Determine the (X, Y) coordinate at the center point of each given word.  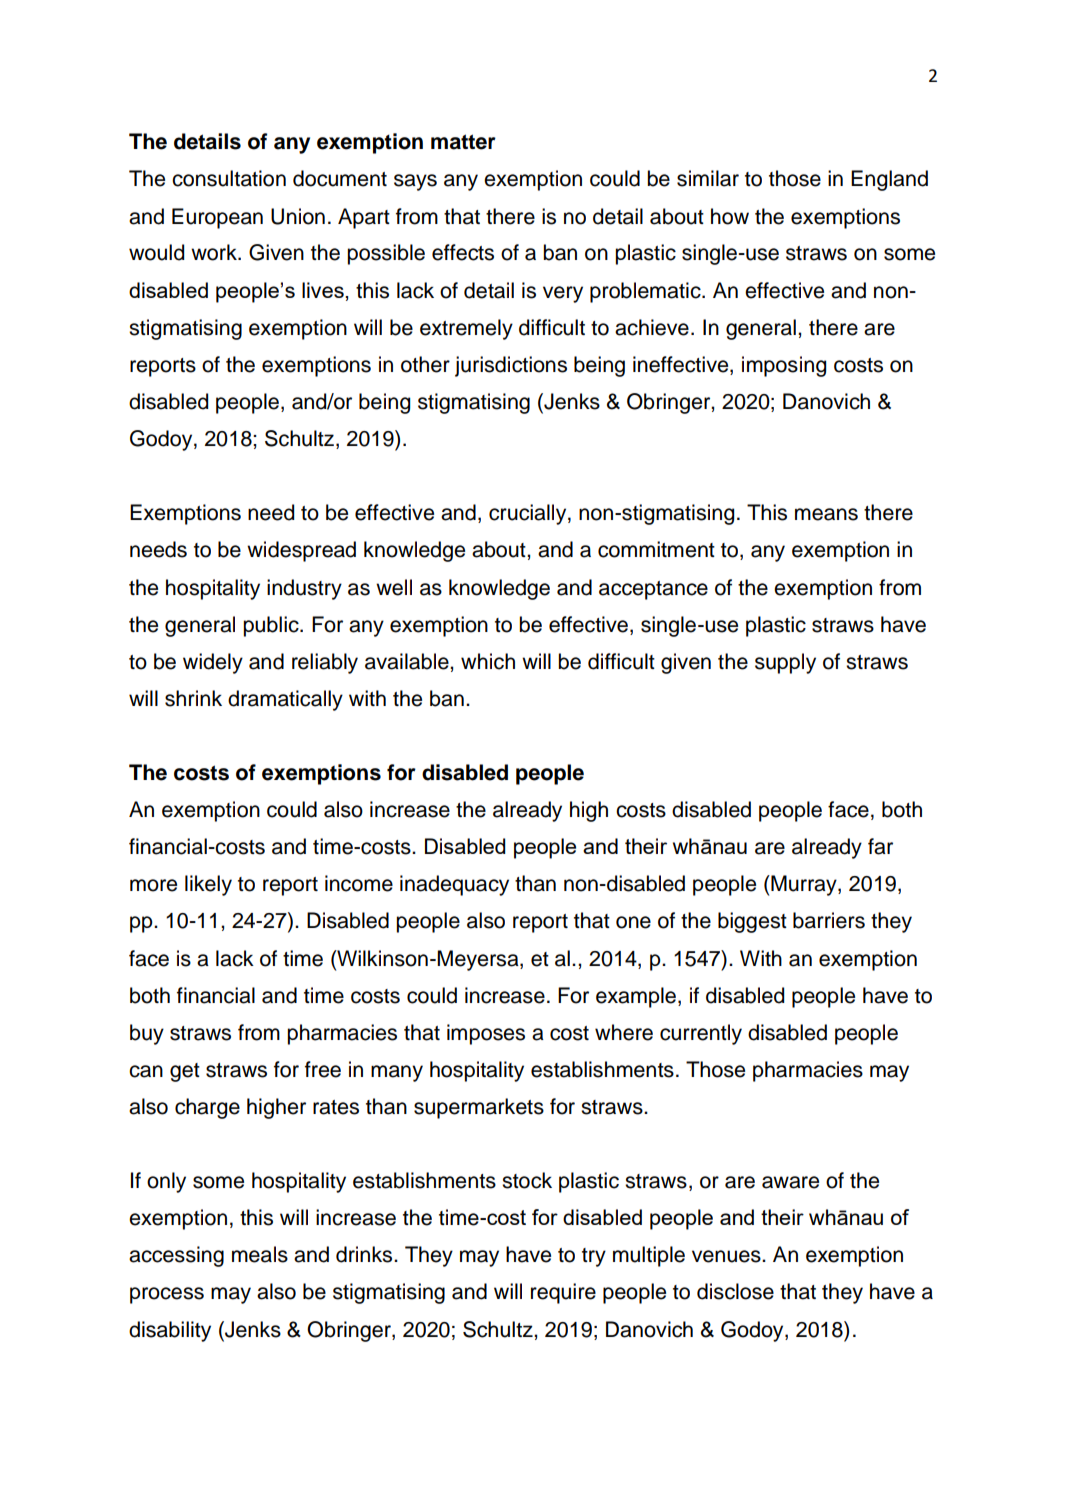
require (563, 1293)
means (826, 514)
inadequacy (454, 885)
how (730, 216)
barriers (829, 920)
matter (463, 142)
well (394, 587)
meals (260, 1254)
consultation (229, 178)
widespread (301, 551)
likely (208, 885)
